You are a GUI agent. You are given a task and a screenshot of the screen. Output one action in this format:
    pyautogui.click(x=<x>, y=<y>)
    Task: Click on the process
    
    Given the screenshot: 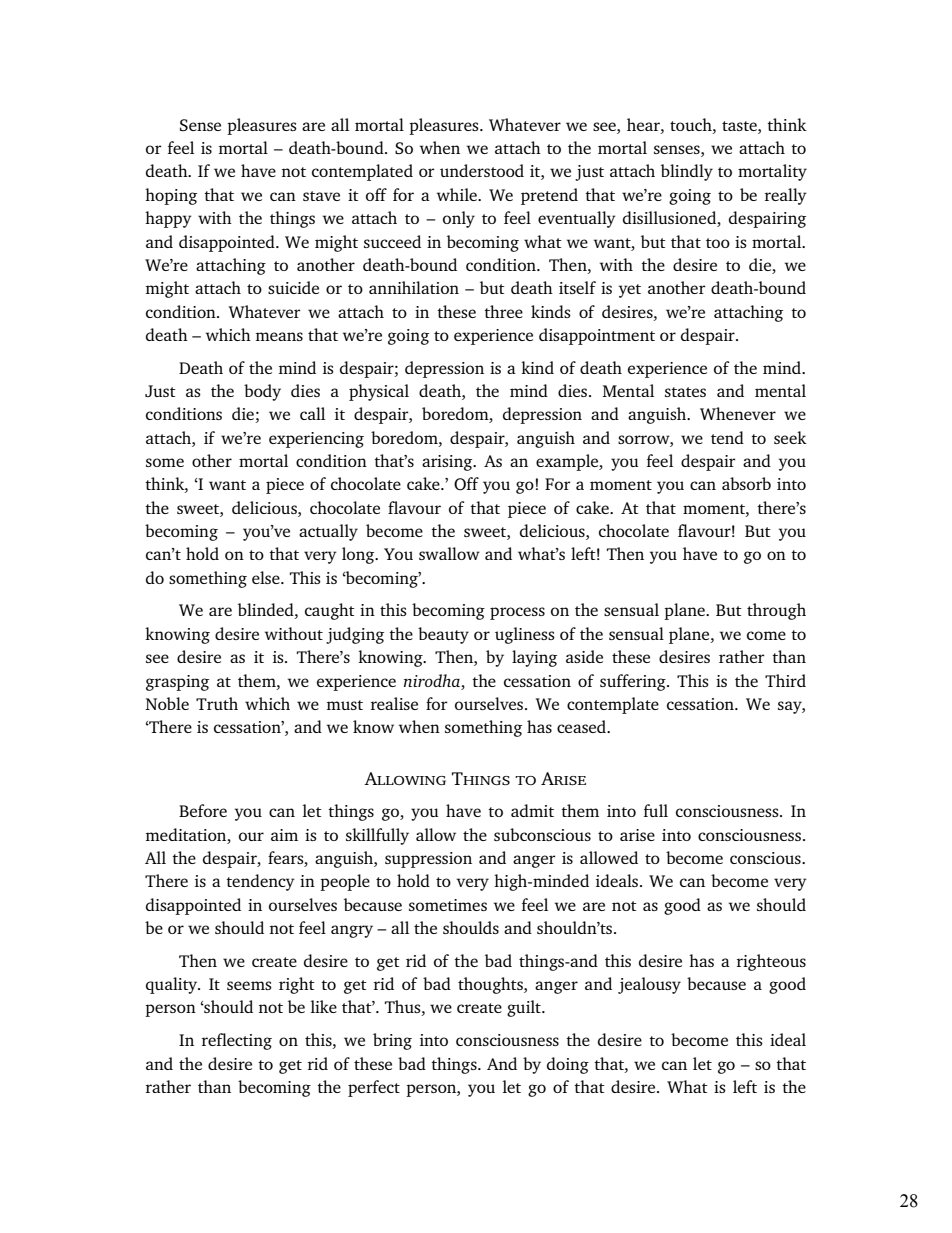 What is the action you would take?
    pyautogui.click(x=517, y=613)
